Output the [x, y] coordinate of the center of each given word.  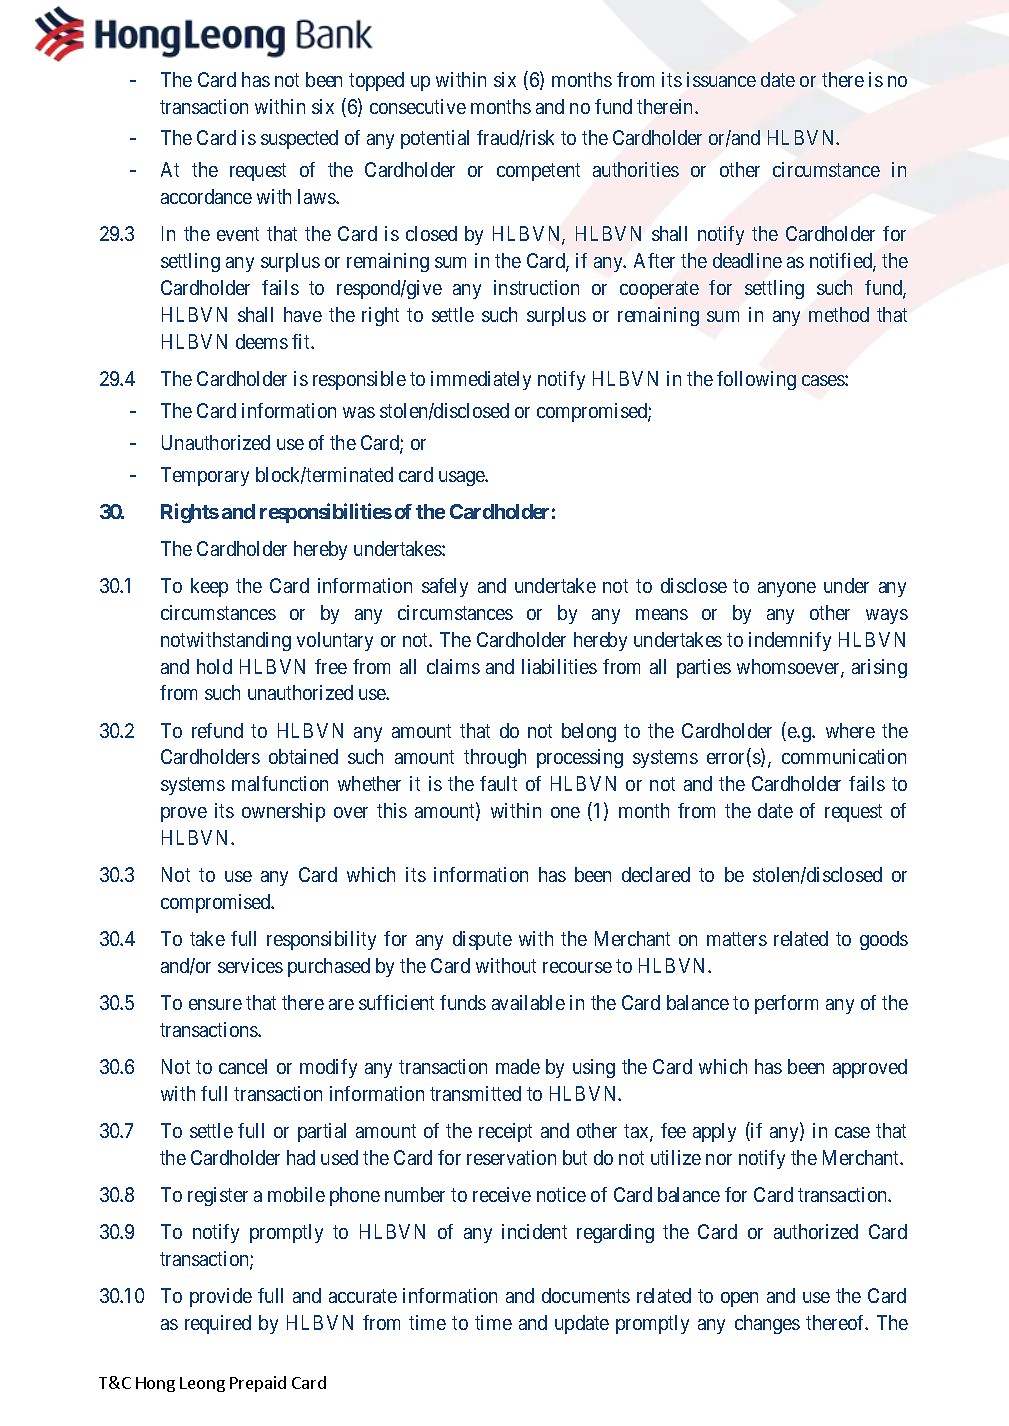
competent [538, 172]
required [218, 1324]
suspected [299, 139]
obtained [303, 756]
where [850, 730]
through [495, 758]
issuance [721, 79]
